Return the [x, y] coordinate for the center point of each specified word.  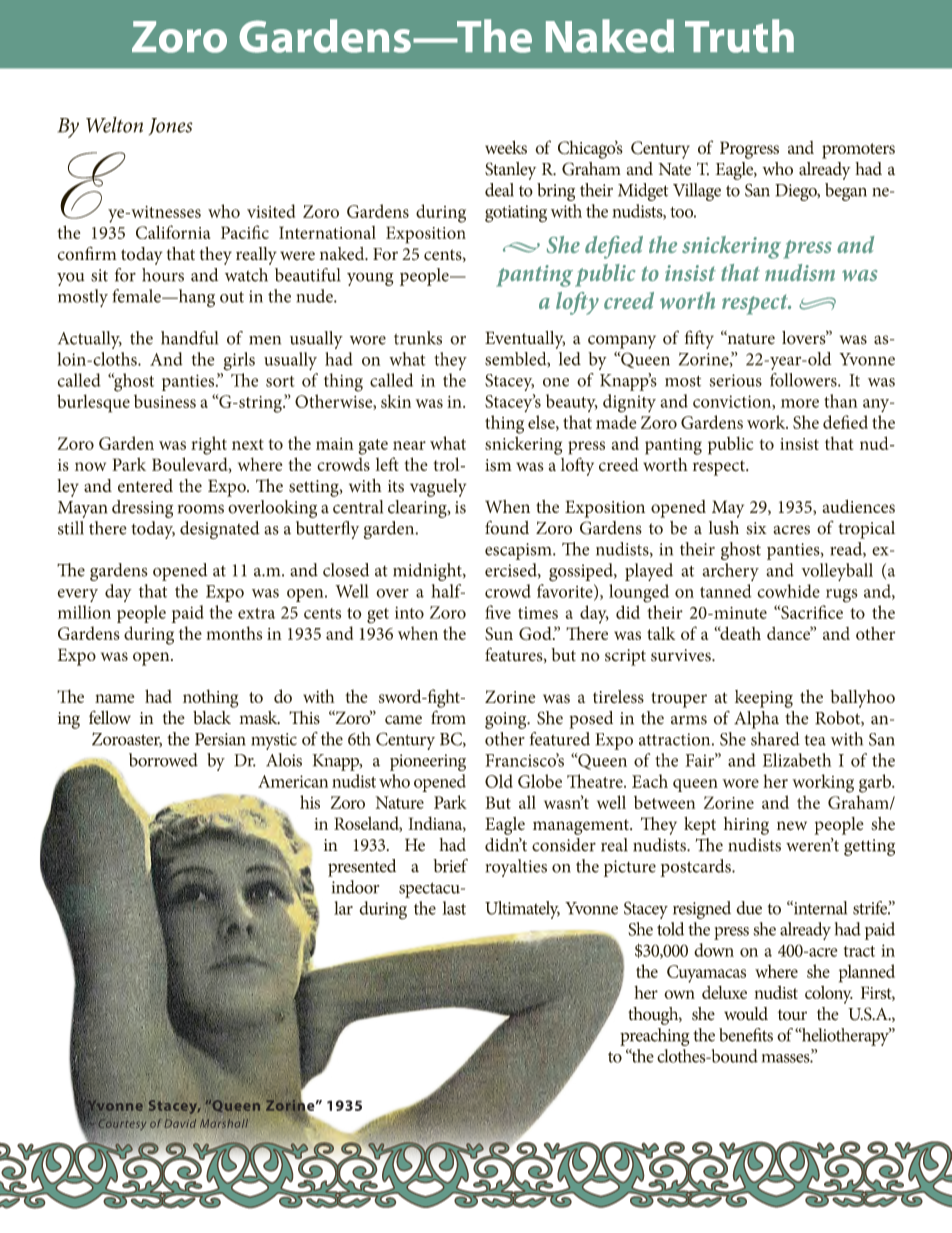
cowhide [788, 591]
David [180, 1123]
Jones [171, 126]
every [77, 595]
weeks [506, 147]
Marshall [224, 1122]
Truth [739, 36]
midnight [428, 572]
